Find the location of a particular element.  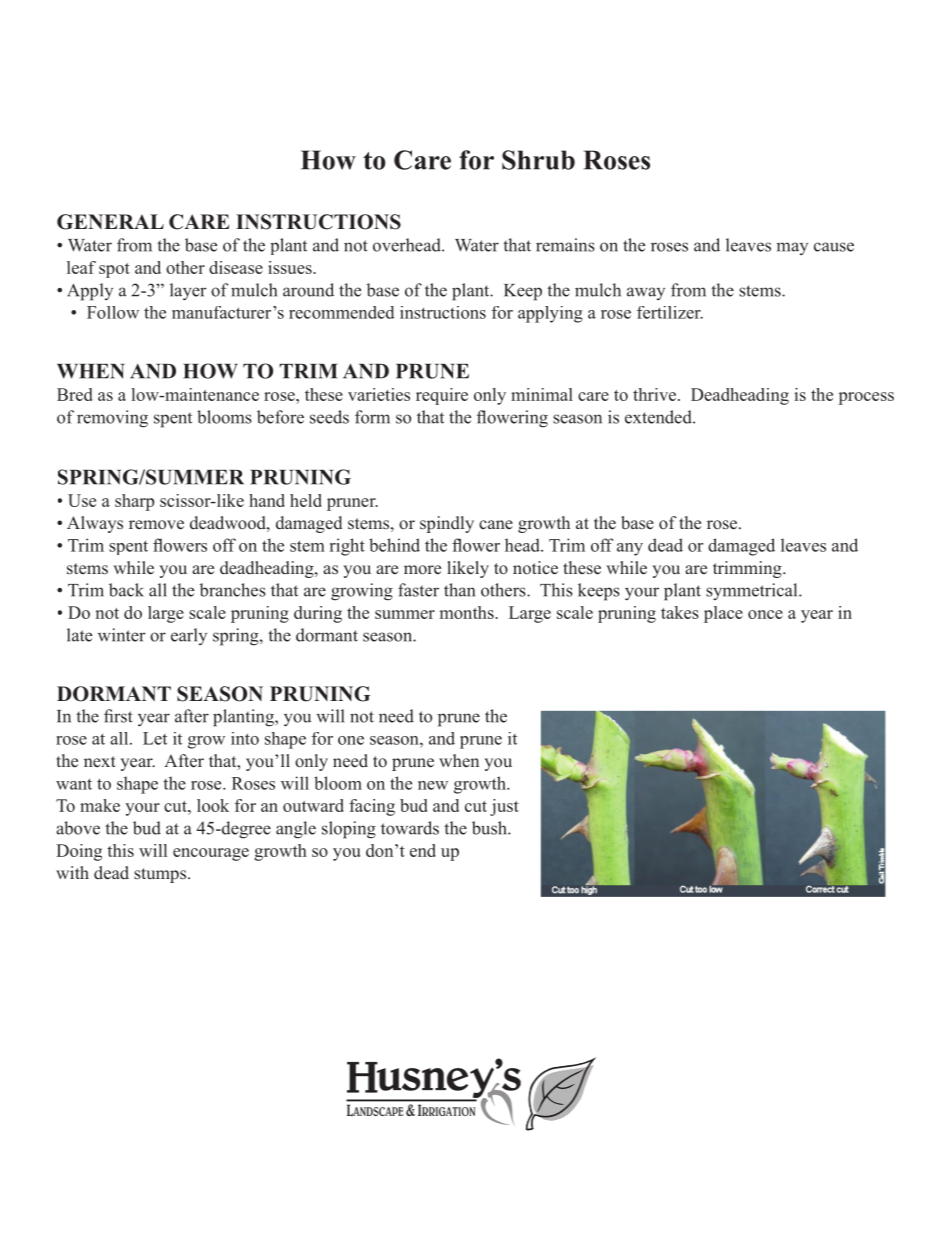

require is located at coordinates (442, 396).
